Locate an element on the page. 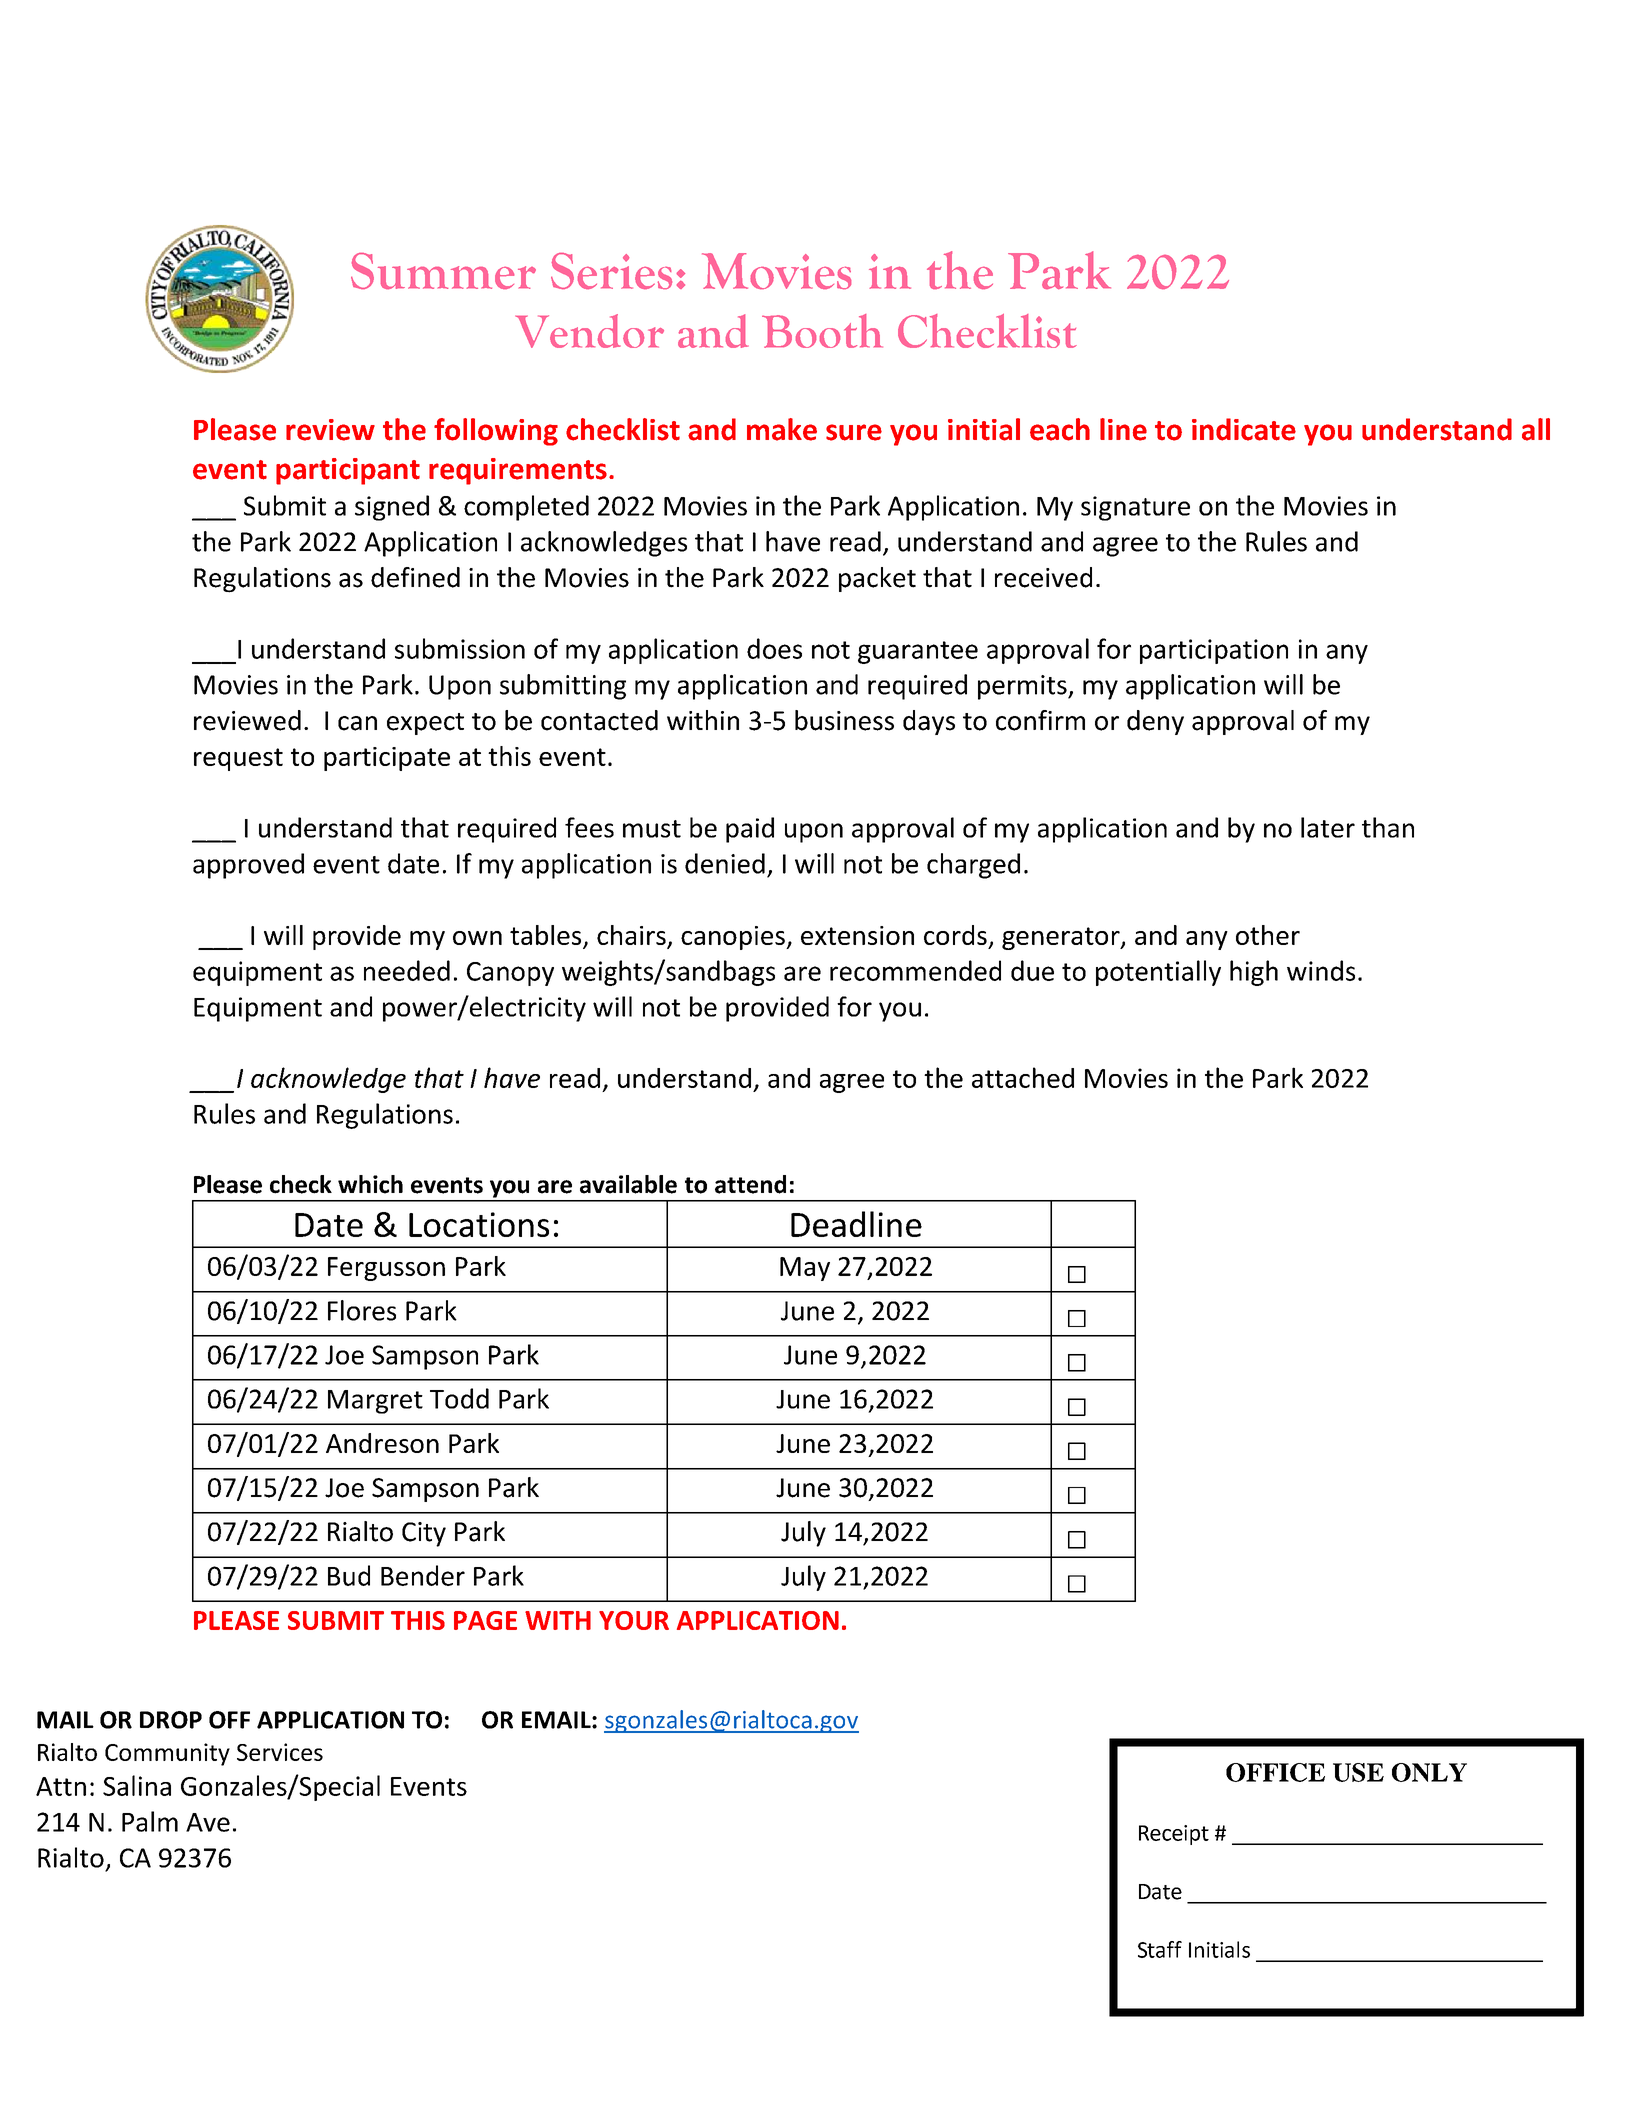  attached is located at coordinates (1023, 1077).
